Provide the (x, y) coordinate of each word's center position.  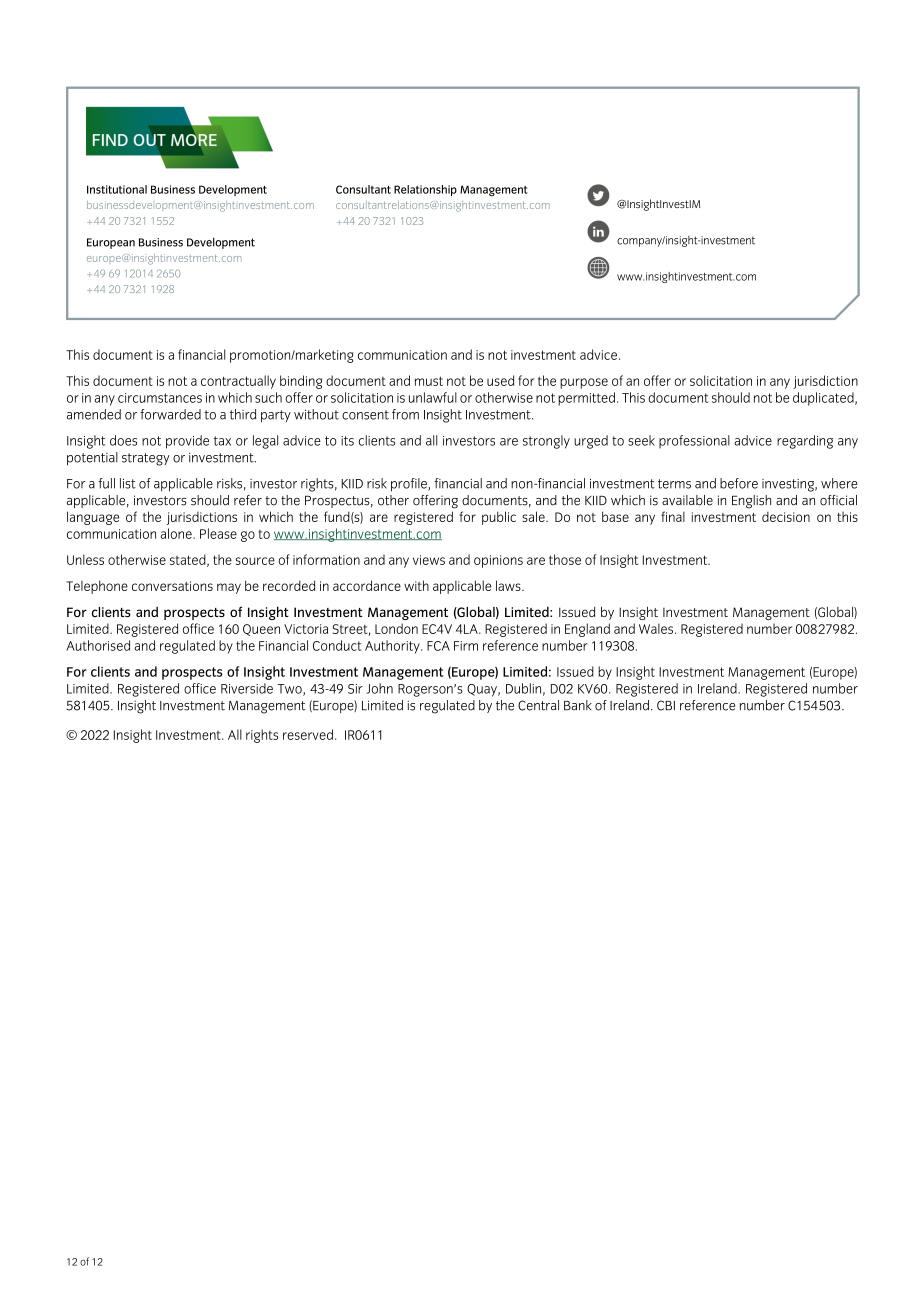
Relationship (425, 190)
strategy (146, 459)
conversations (172, 586)
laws (509, 585)
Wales (656, 628)
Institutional (117, 189)
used (500, 380)
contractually (238, 382)
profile (410, 485)
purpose (584, 383)
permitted (586, 399)
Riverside (247, 688)
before (739, 483)
